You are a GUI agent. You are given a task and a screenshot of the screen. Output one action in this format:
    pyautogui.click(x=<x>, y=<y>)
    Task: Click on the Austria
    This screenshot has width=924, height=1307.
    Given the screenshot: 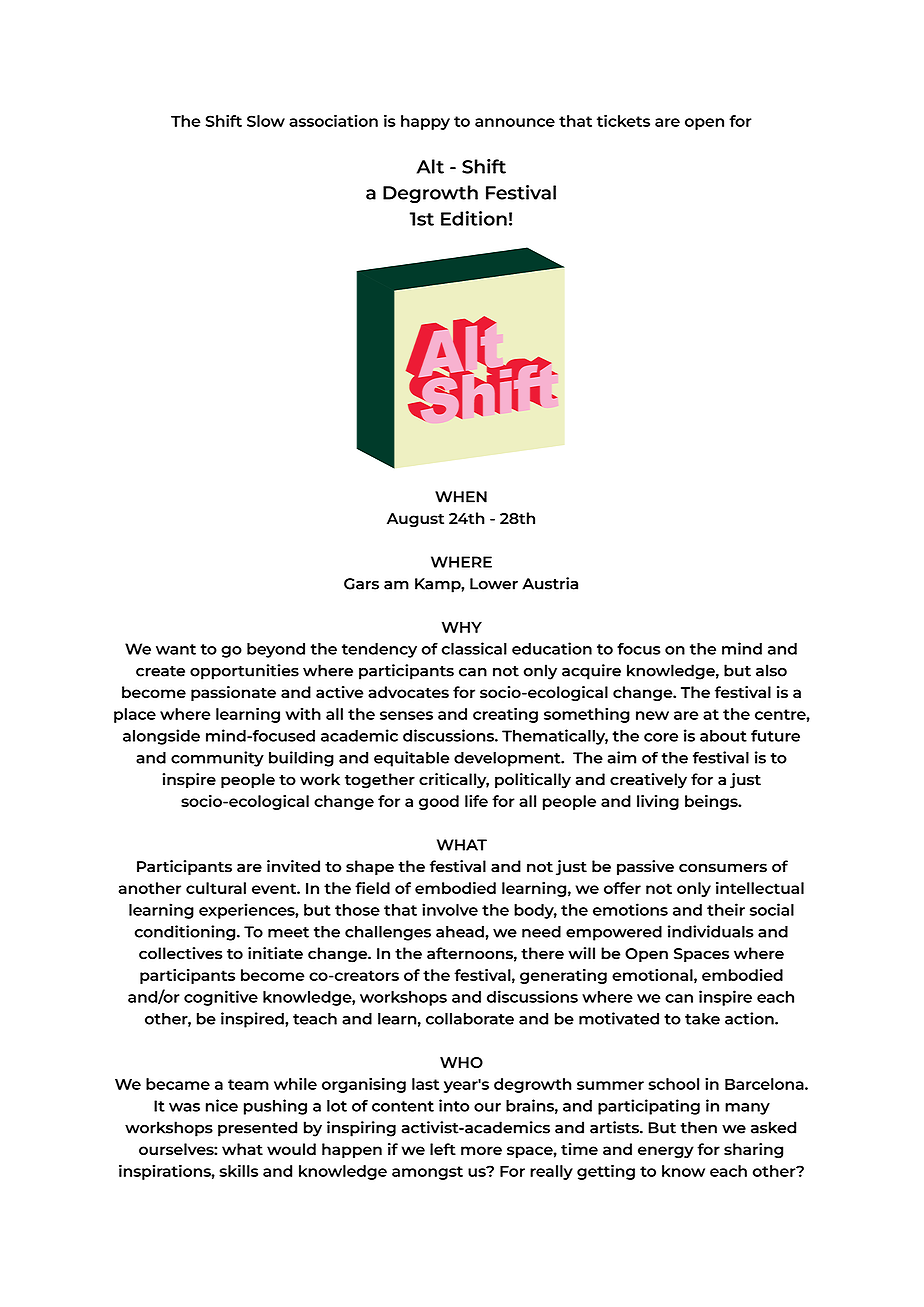 What is the action you would take?
    pyautogui.click(x=550, y=583)
